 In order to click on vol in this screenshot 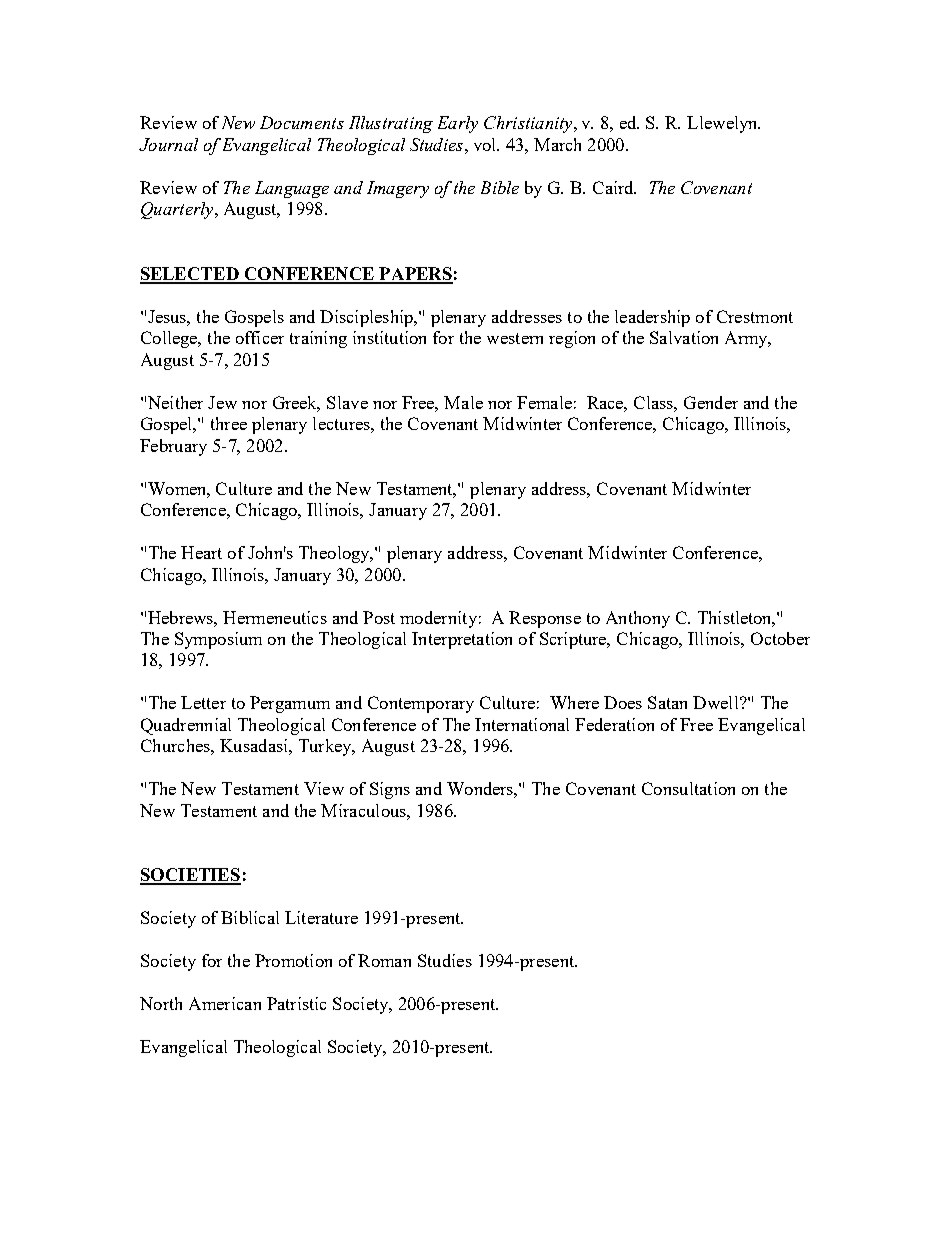, I will do `click(486, 144)`.
